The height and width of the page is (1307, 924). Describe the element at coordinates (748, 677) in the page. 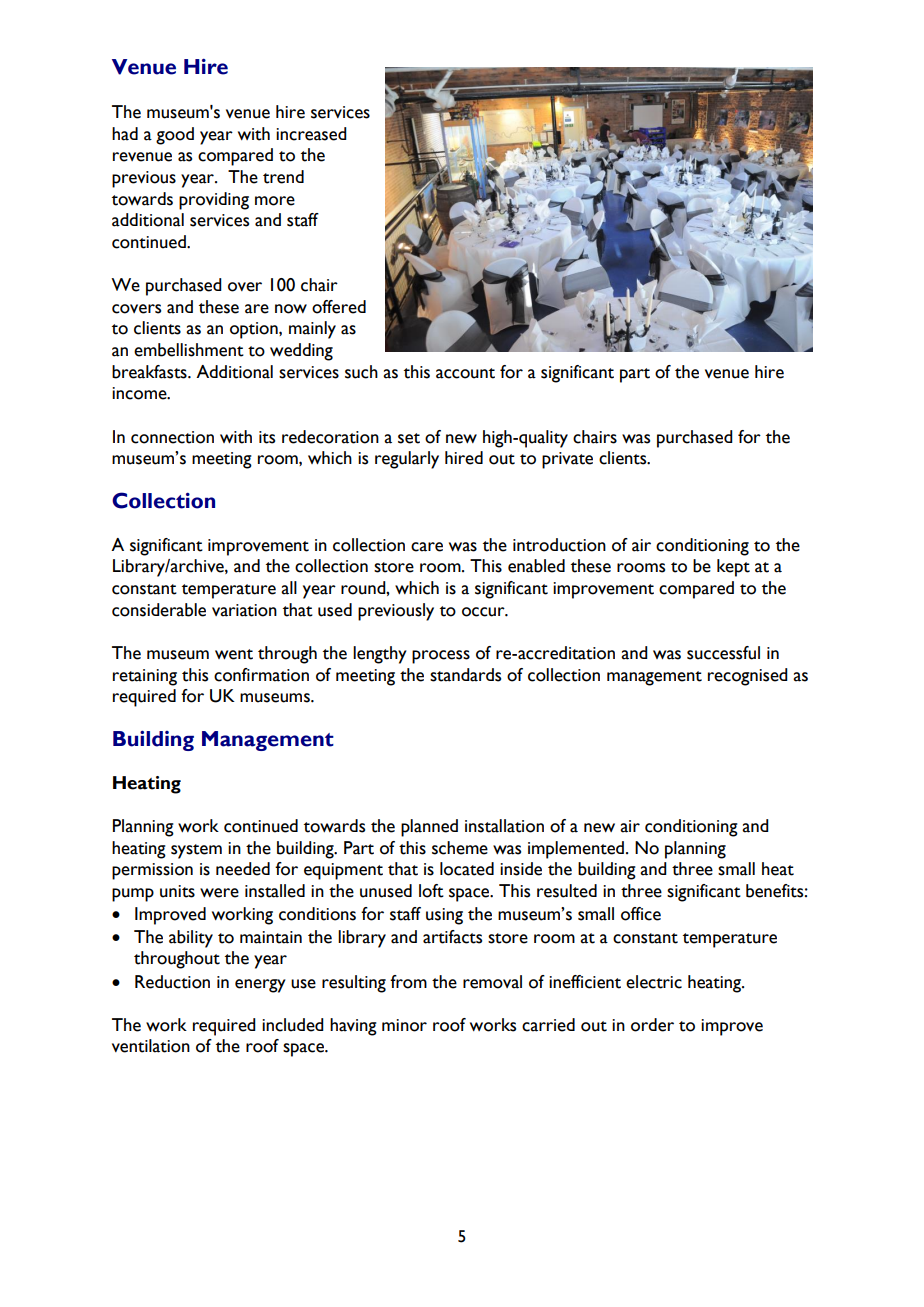

I see `recognised` at that location.
